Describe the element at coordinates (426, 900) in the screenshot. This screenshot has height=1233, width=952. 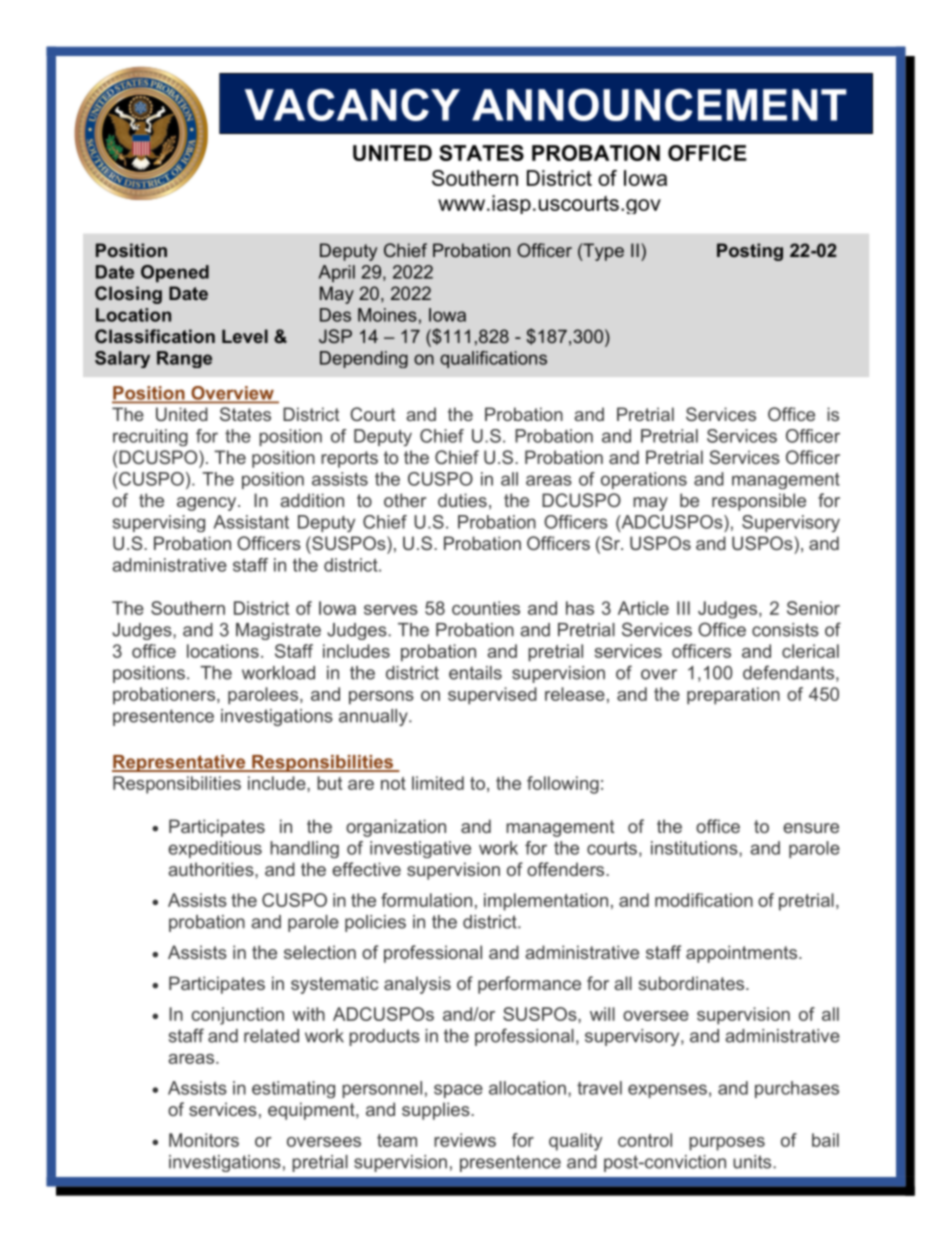
I see `formulation` at that location.
